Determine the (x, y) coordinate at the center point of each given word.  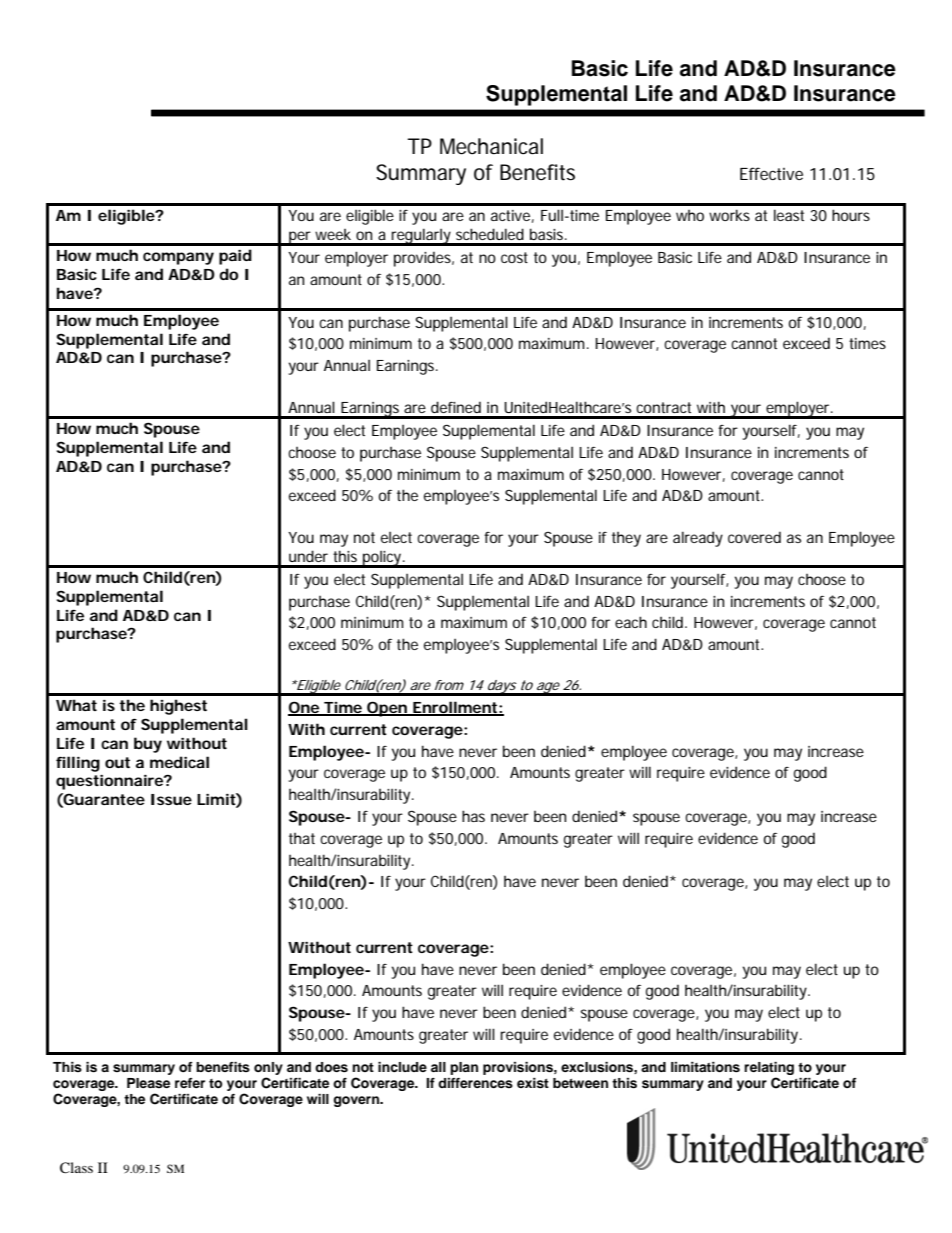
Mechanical (491, 146)
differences (475, 1083)
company (178, 258)
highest (178, 707)
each (631, 622)
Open (387, 709)
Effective (771, 173)
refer (190, 1083)
